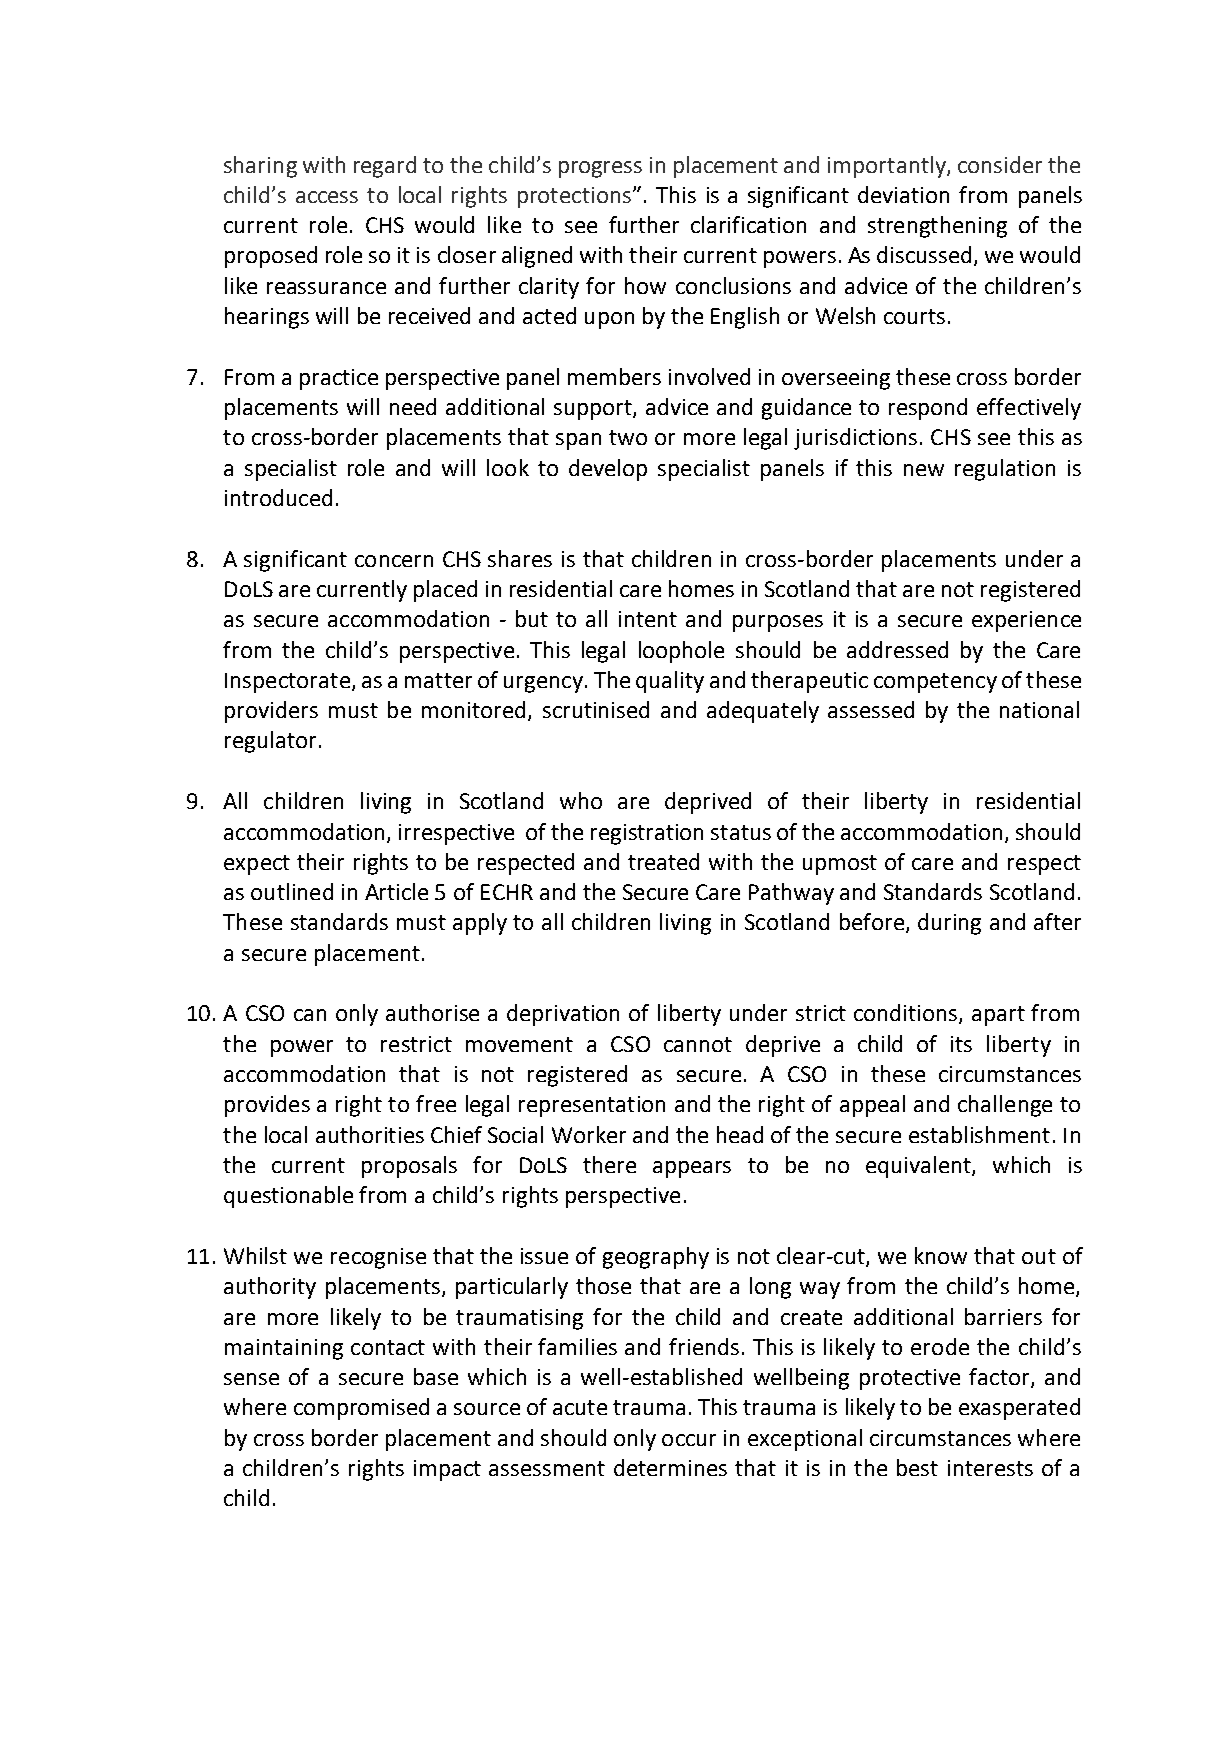  I want to click on two, so click(628, 437).
